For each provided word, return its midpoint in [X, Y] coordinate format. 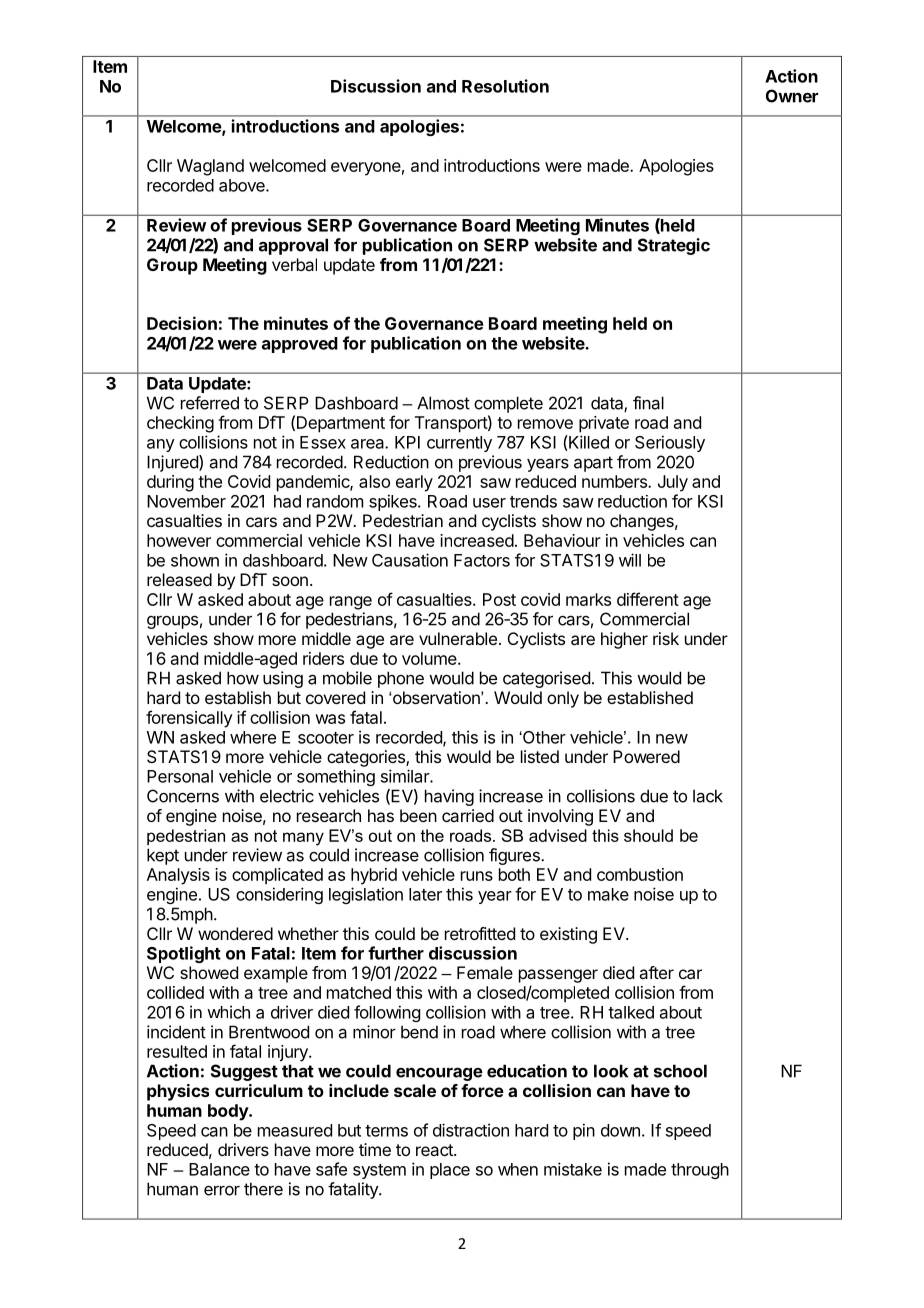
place [450, 1171]
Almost [443, 403]
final [648, 403]
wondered [235, 933]
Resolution [505, 86]
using [283, 679]
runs [477, 876]
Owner [792, 96]
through [700, 1171]
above [243, 185]
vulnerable [458, 638]
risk [666, 638]
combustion [640, 874]
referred [210, 403]
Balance [219, 1169]
